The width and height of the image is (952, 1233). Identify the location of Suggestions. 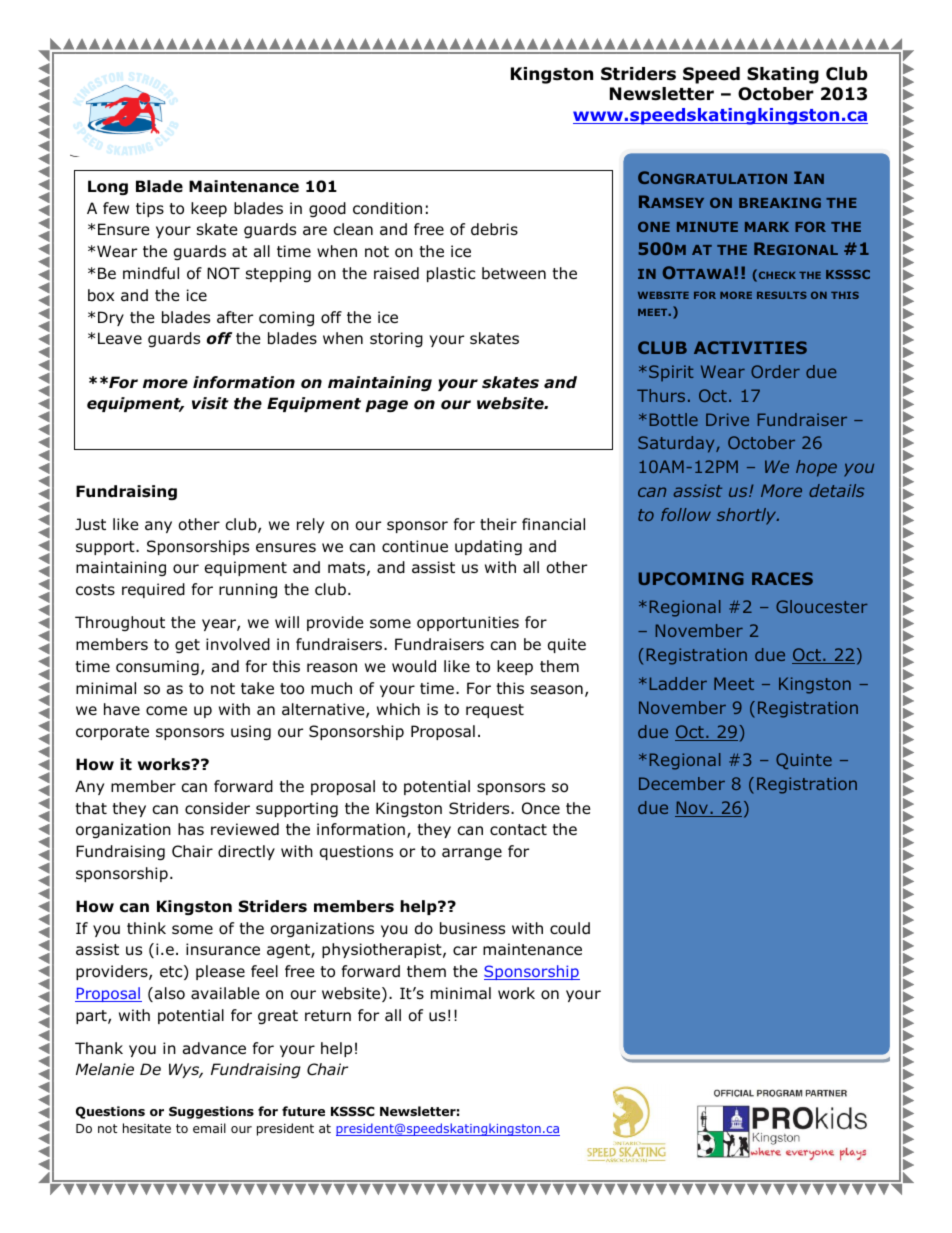
(211, 1112).
